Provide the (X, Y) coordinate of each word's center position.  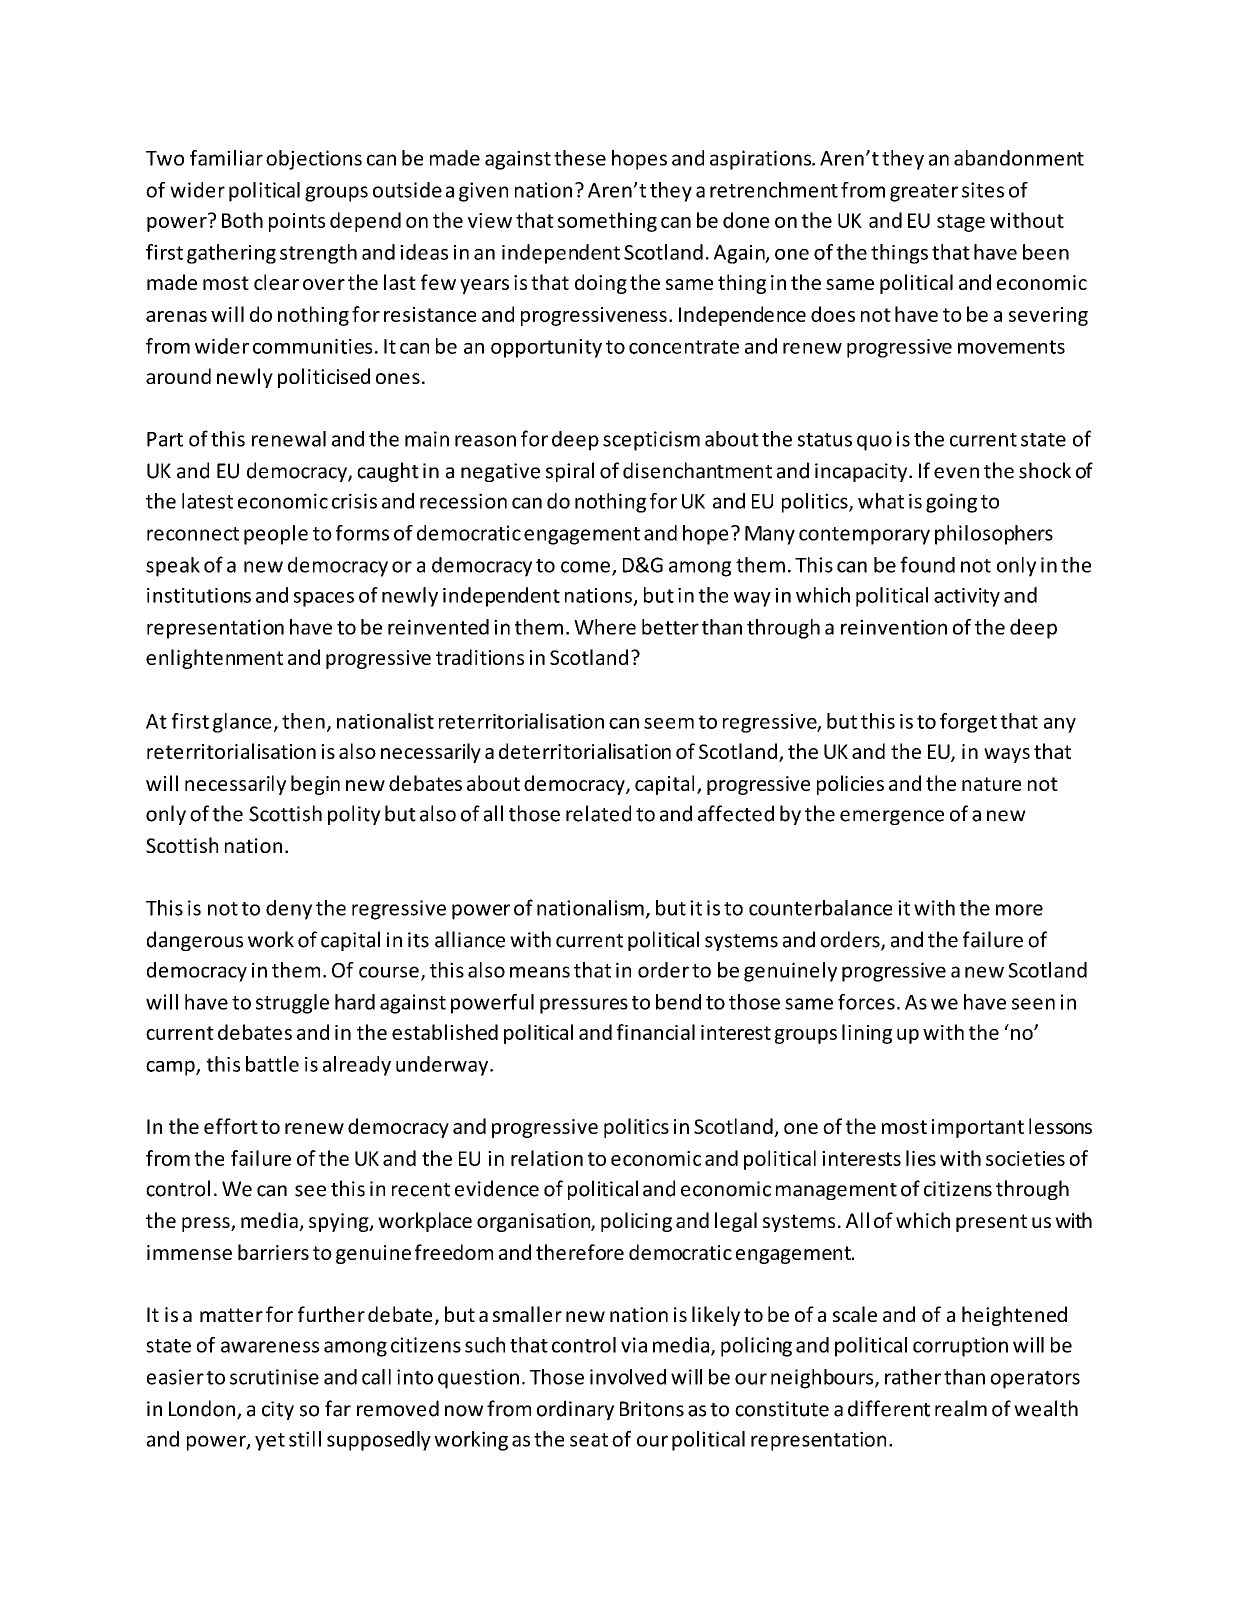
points (297, 222)
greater (924, 193)
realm (961, 1408)
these (580, 158)
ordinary (575, 1410)
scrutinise (274, 1377)
